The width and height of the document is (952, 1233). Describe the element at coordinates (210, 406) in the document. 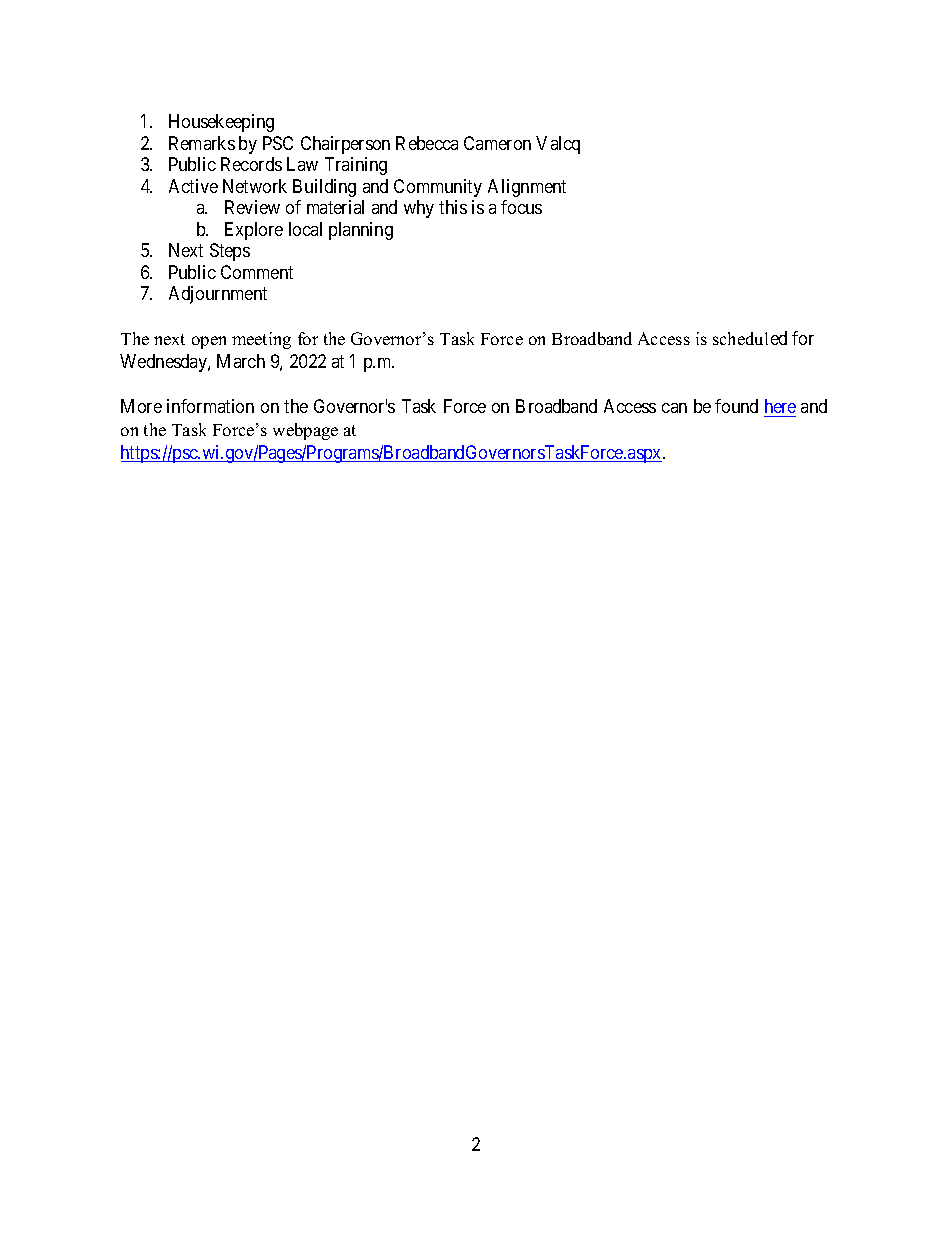

I see `information` at that location.
